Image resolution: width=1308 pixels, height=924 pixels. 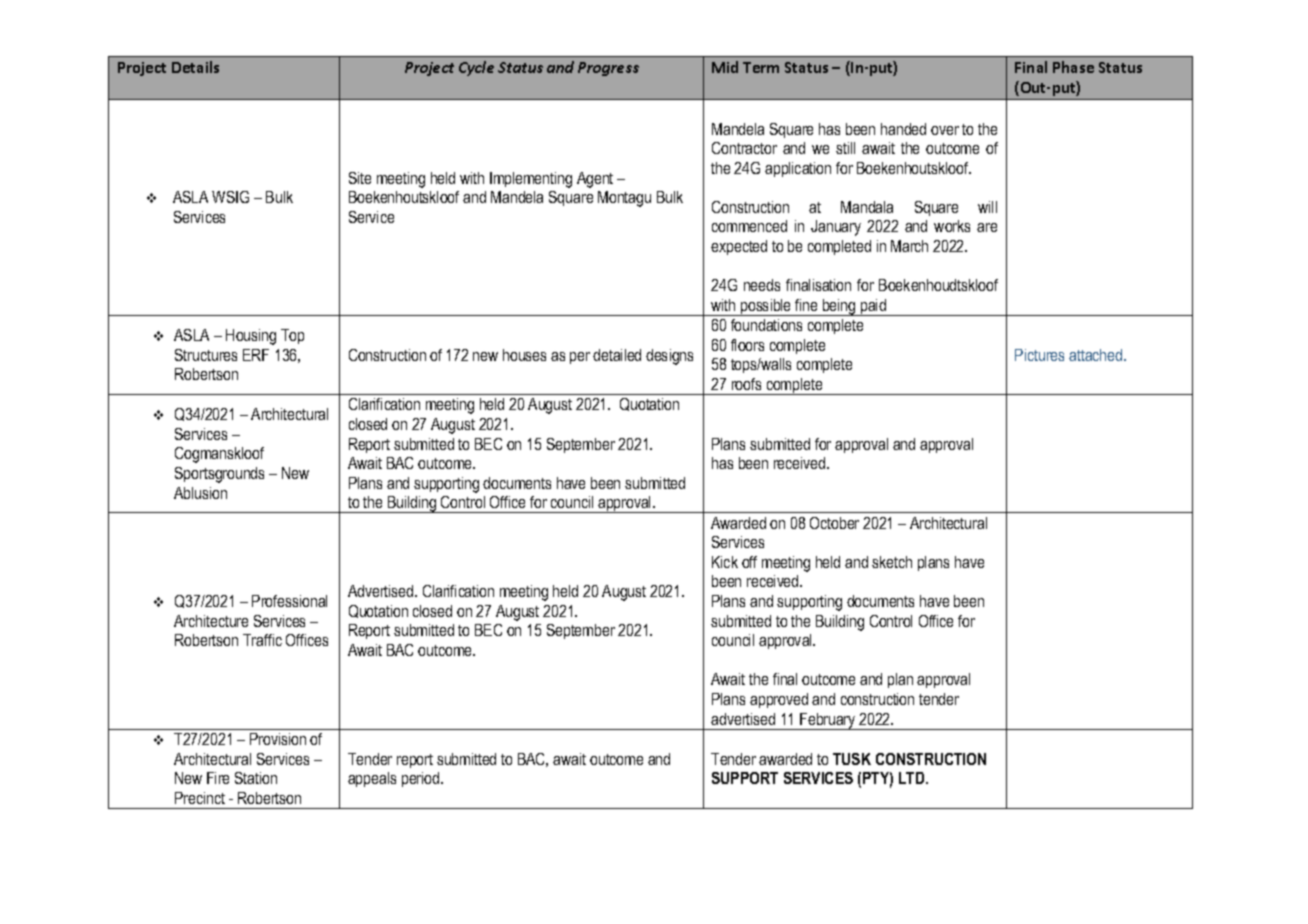 I want to click on detailed, so click(x=617, y=355).
